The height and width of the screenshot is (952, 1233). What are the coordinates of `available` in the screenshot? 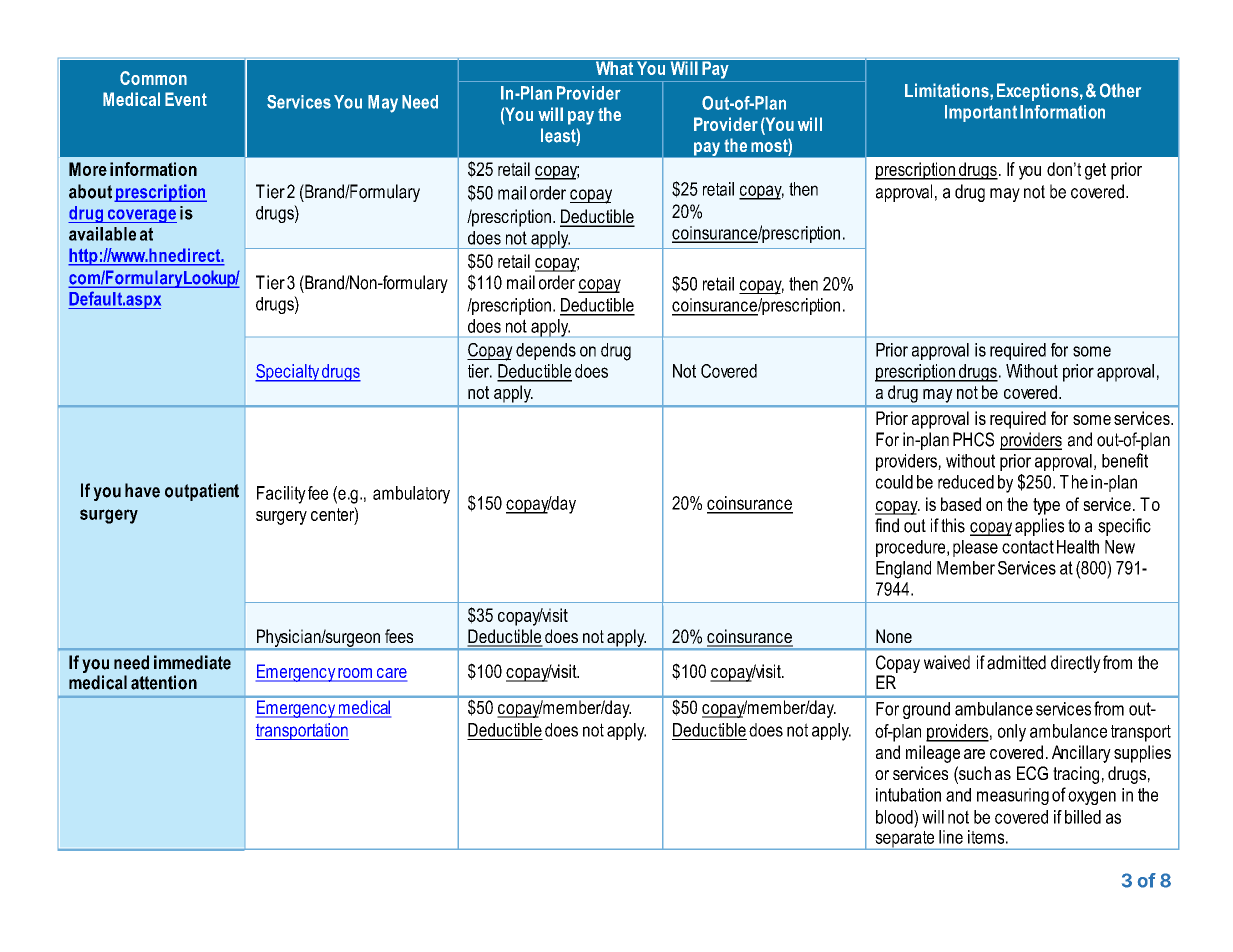 It's located at (102, 234).
